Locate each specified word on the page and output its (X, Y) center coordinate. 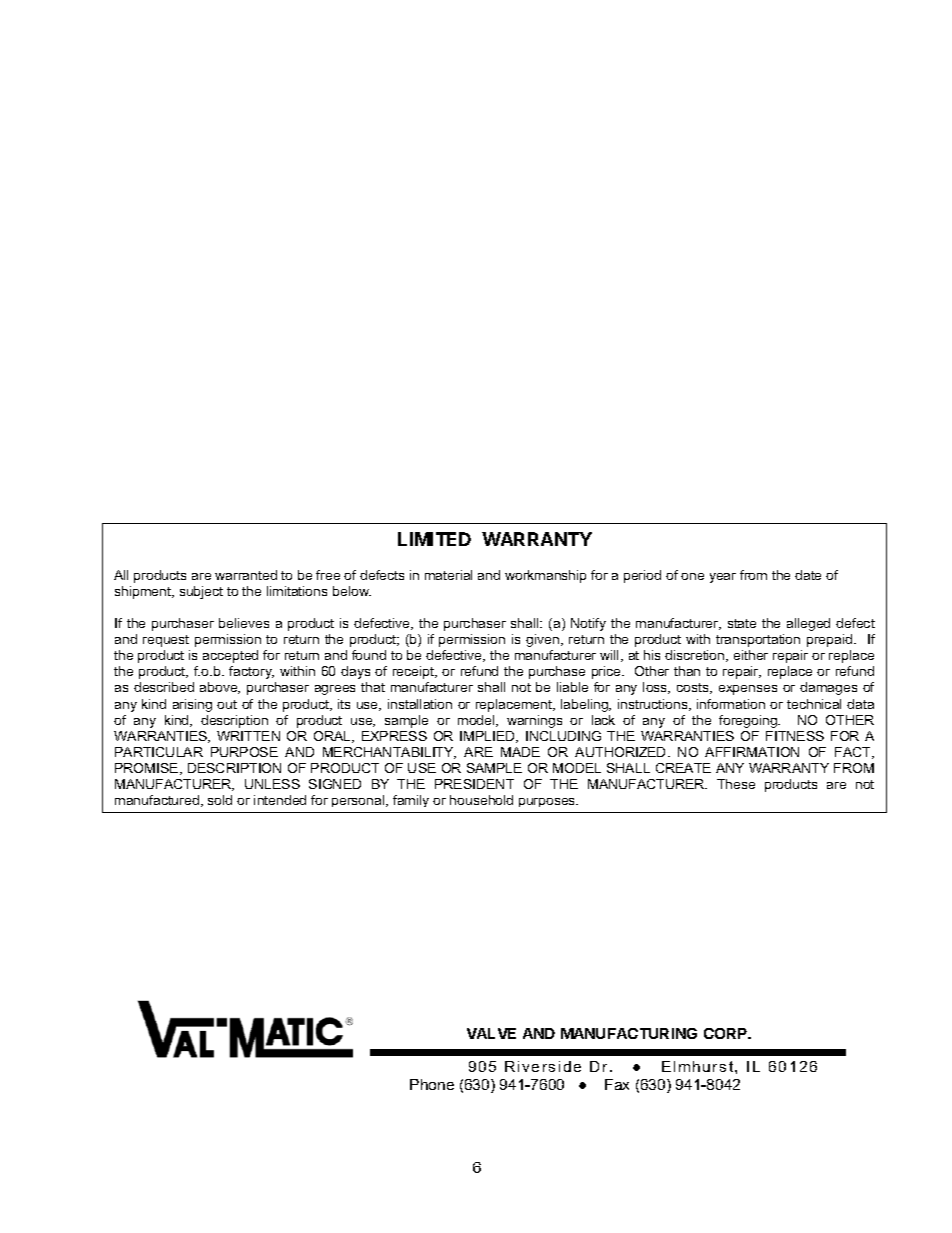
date (808, 575)
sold (220, 800)
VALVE (491, 1033)
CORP (727, 1033)
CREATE (683, 768)
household (481, 800)
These (736, 784)
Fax (617, 1084)
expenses (748, 690)
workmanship (545, 576)
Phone (432, 1084)
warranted (246, 575)
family (411, 801)
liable (572, 687)
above (220, 688)
